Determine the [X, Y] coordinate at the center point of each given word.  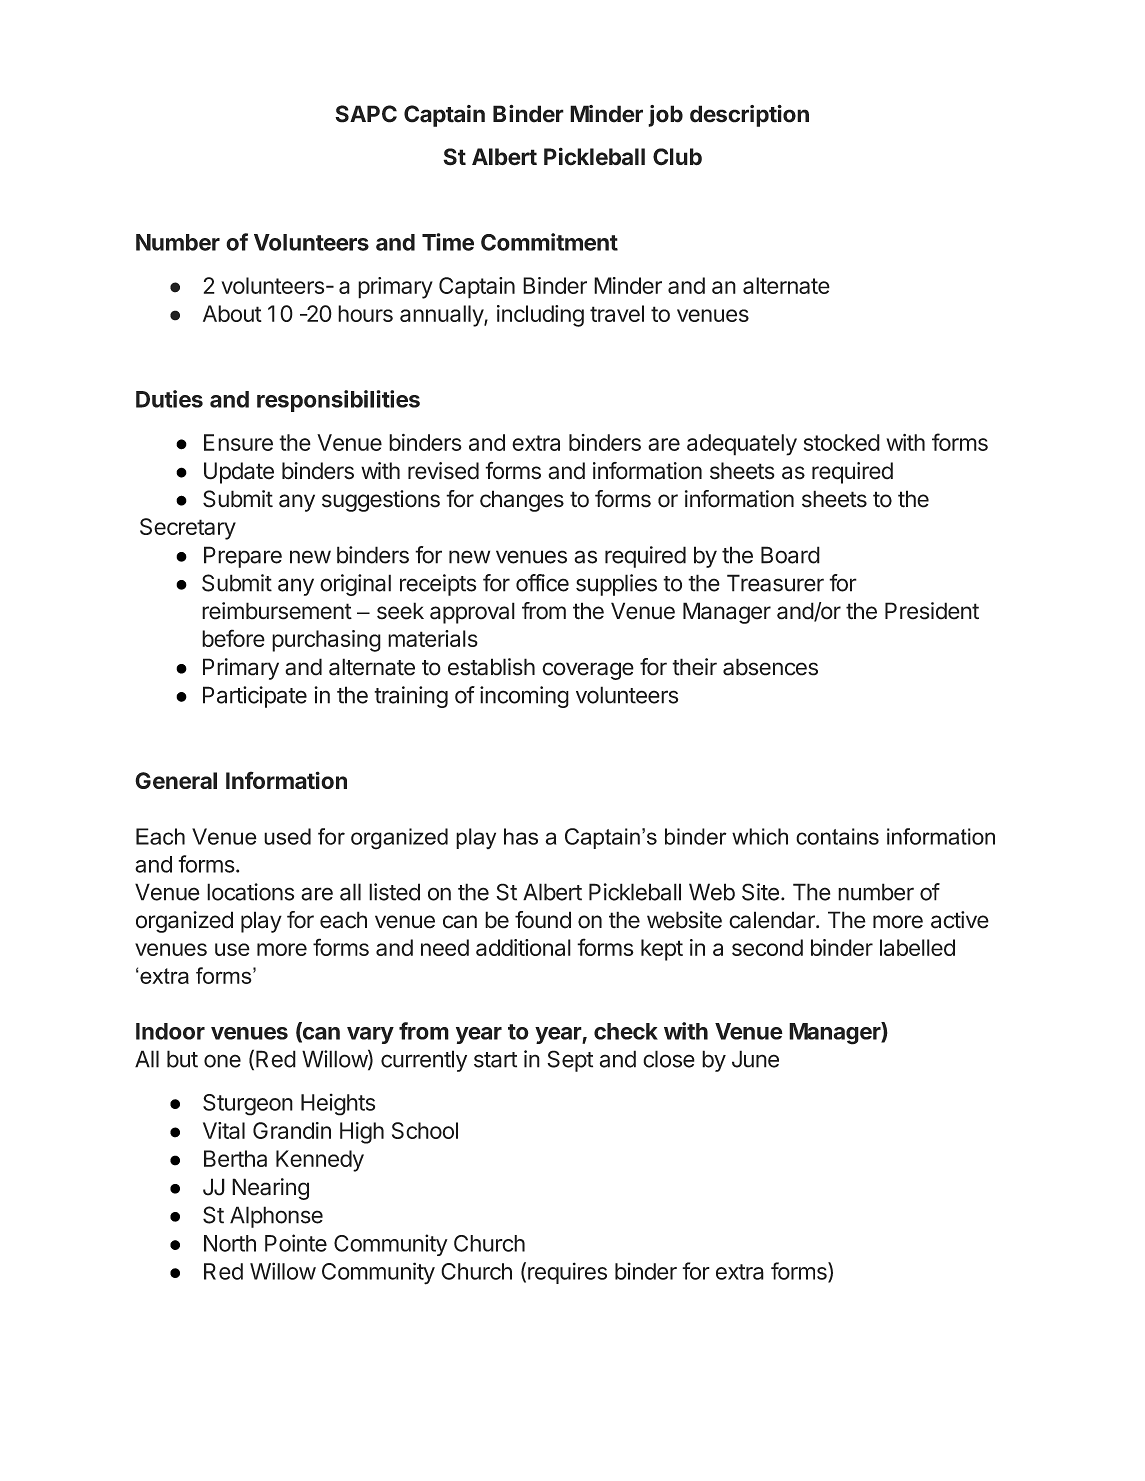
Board [790, 555]
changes [522, 501]
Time [448, 242]
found [543, 920]
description [749, 116]
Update [239, 473]
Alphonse [276, 1217]
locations [250, 892]
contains [837, 836]
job [665, 116]
